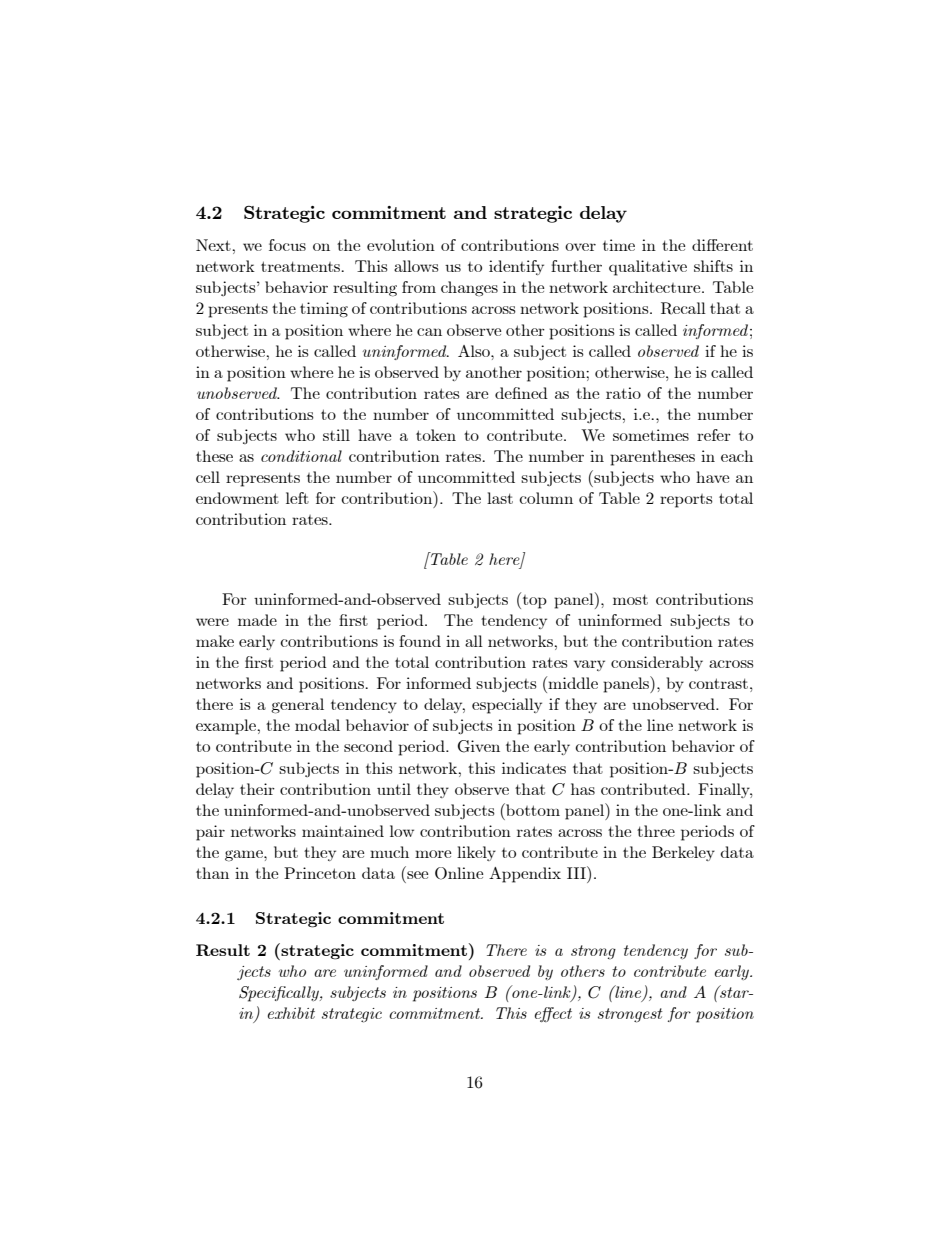 The height and width of the screenshot is (1233, 952). Describe the element at coordinates (648, 268) in the screenshot. I see `qualitative` at that location.
